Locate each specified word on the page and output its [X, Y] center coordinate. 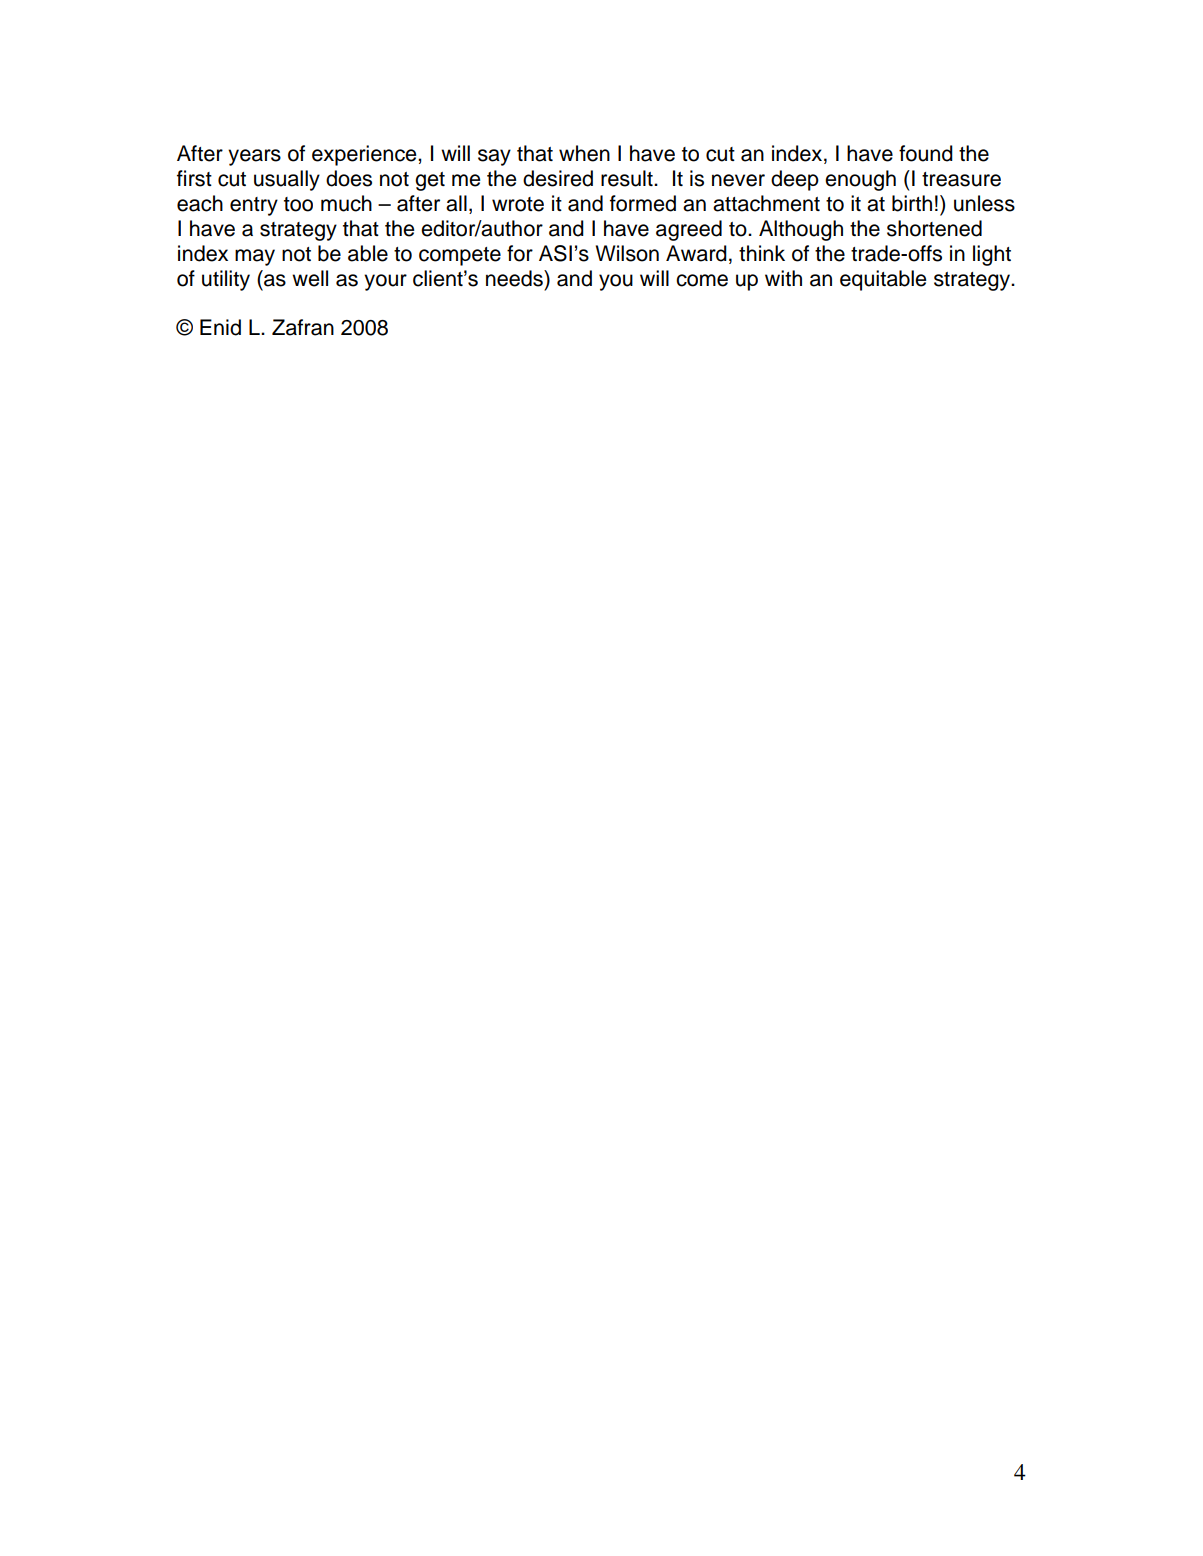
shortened [934, 228]
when [584, 153]
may [255, 257]
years [254, 157]
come [702, 280]
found [926, 153]
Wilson [627, 253]
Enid [220, 327]
